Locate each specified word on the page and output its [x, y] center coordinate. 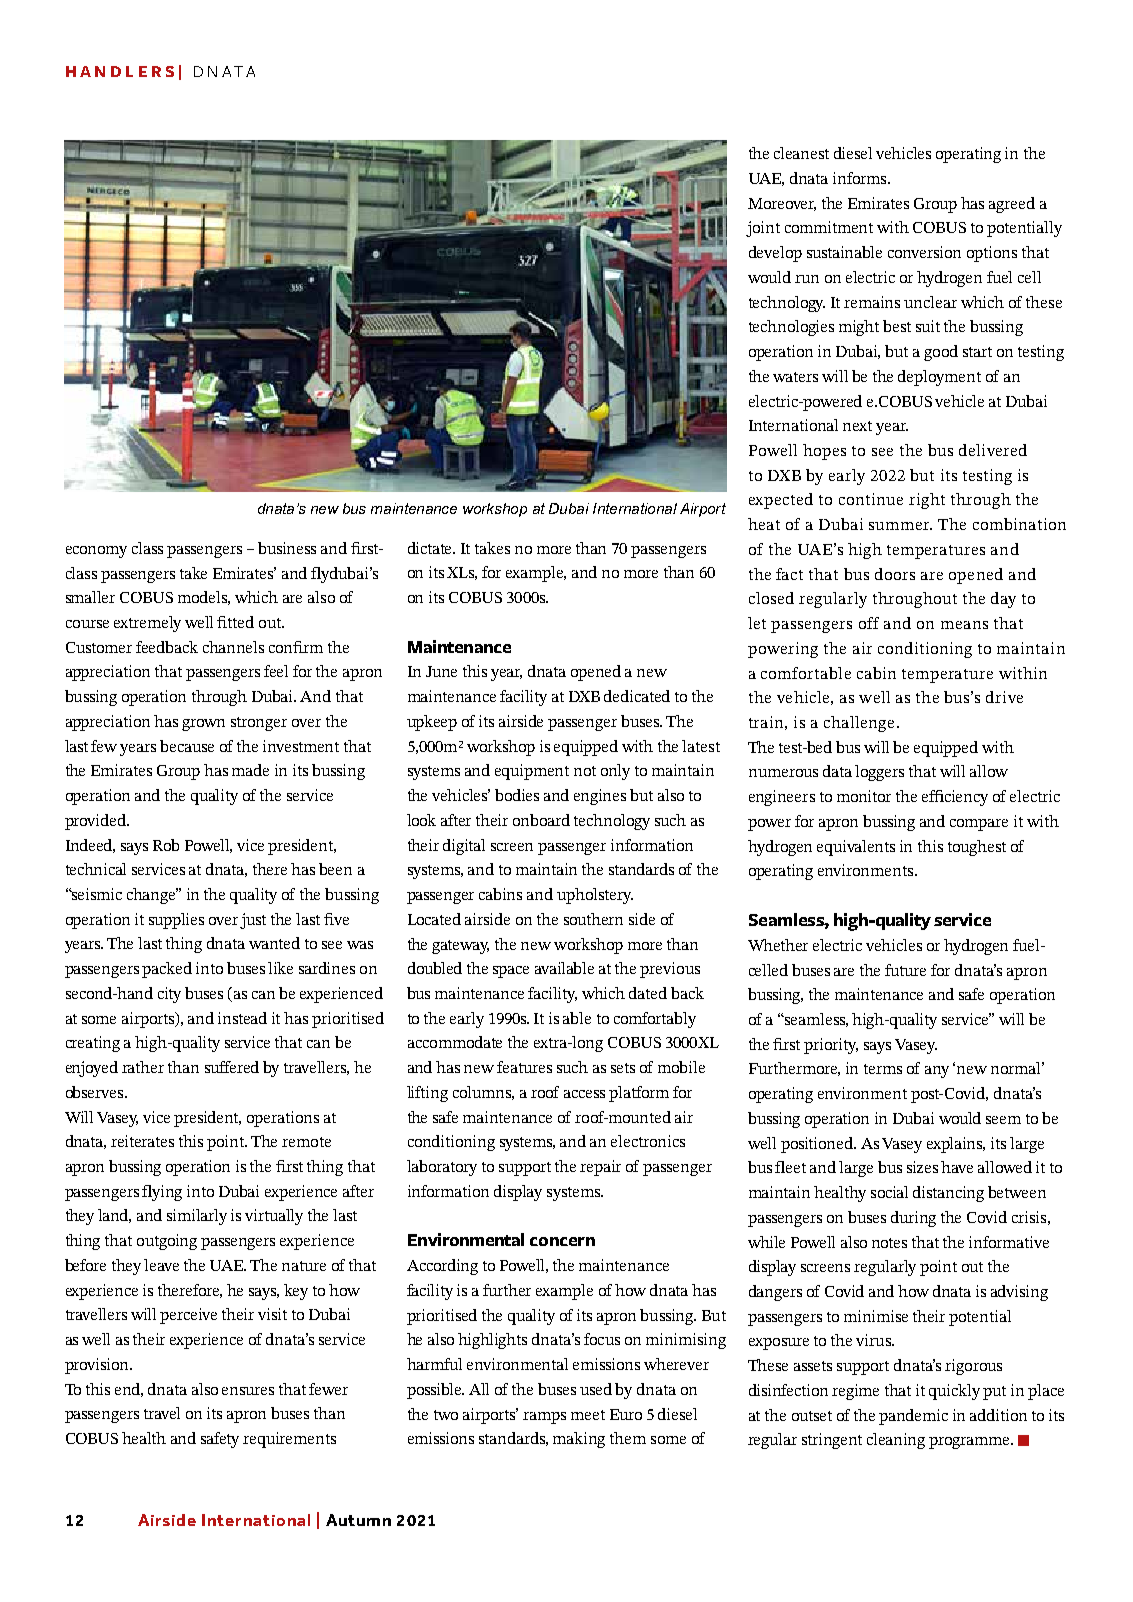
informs [861, 178]
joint [763, 229]
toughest [977, 848]
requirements [289, 1440]
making [579, 1440]
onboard [541, 820]
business [287, 548]
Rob [166, 845]
